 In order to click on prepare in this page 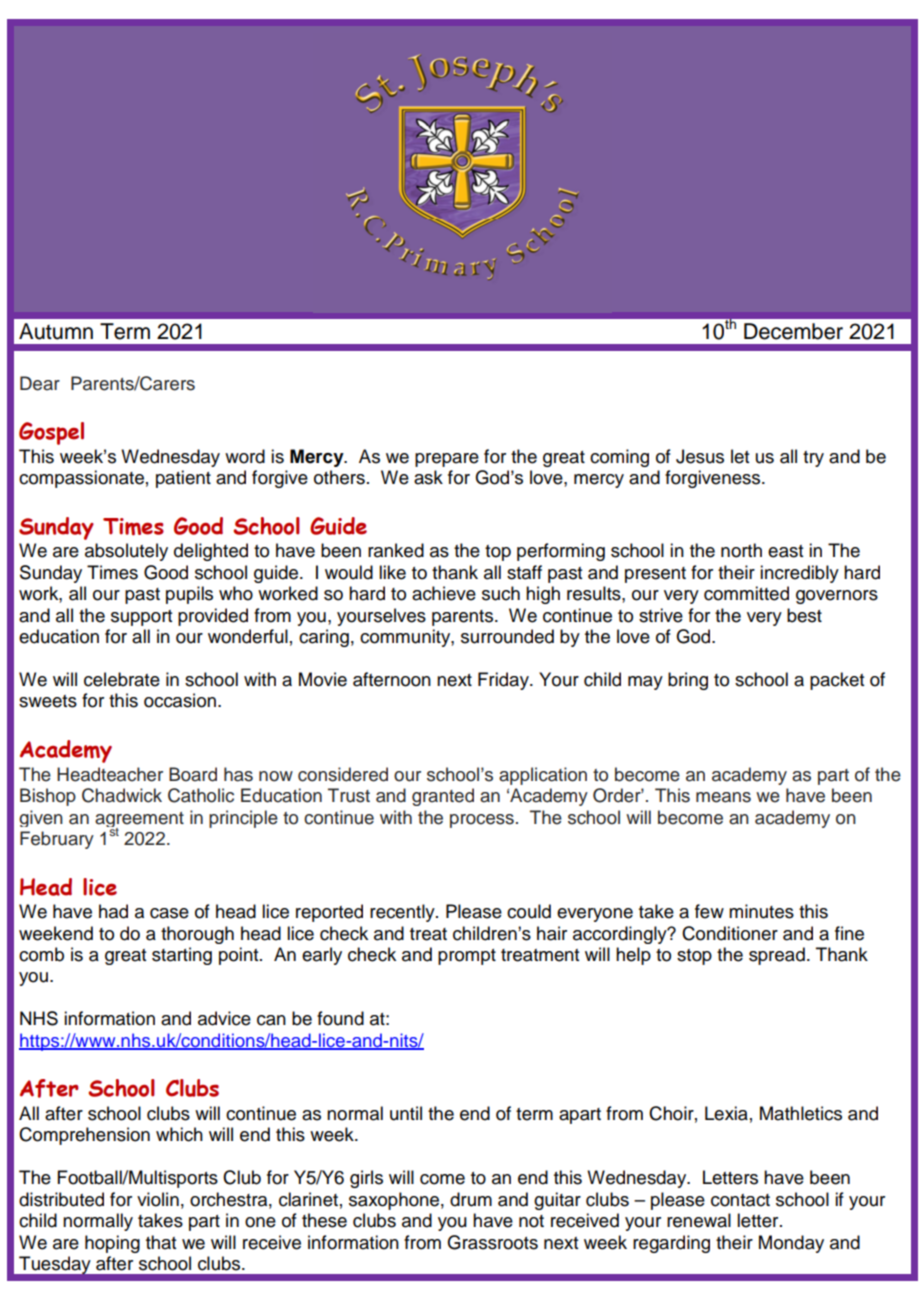, I will do `click(447, 460)`.
